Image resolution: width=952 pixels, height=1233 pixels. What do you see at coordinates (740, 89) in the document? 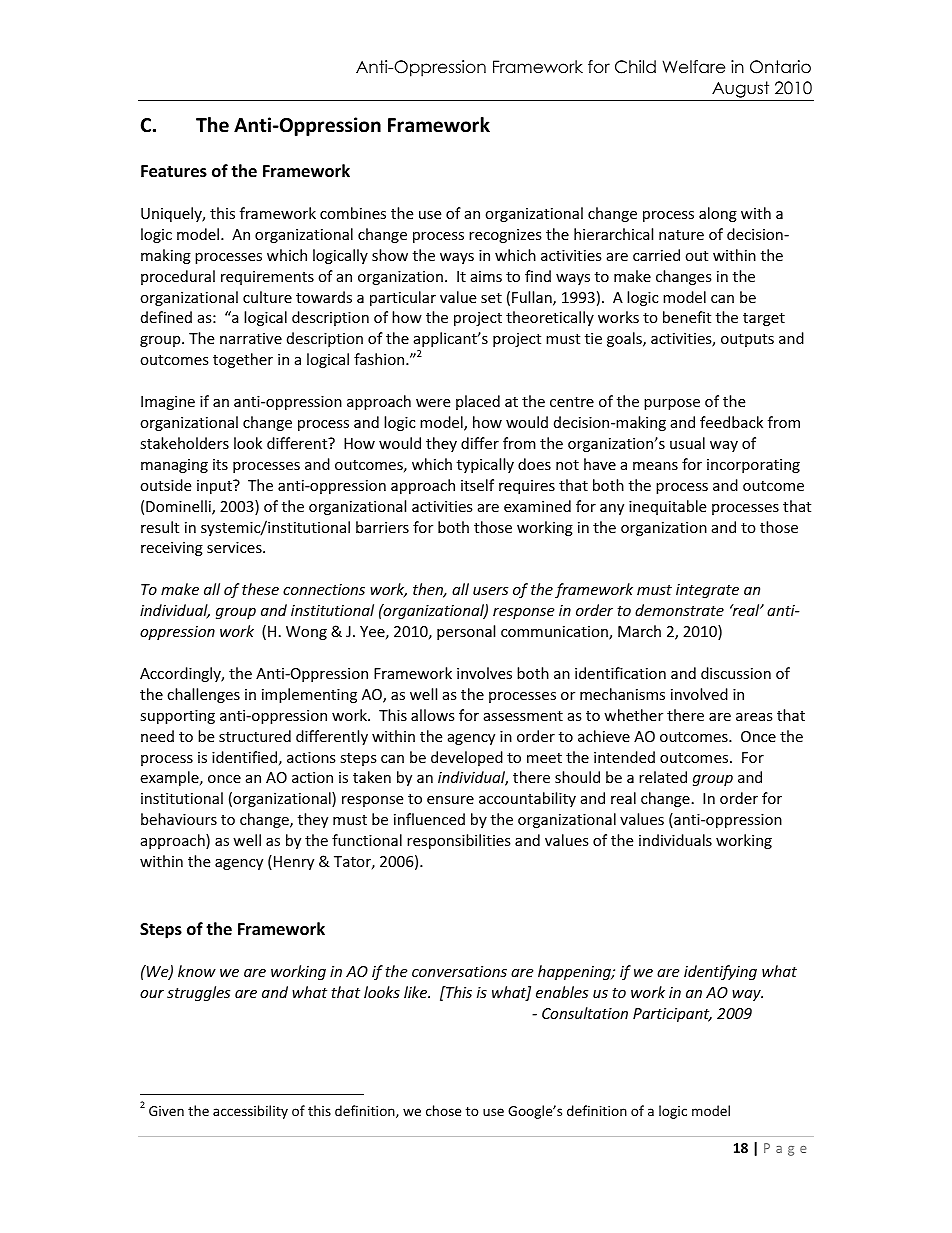
I see `August` at bounding box center [740, 89].
